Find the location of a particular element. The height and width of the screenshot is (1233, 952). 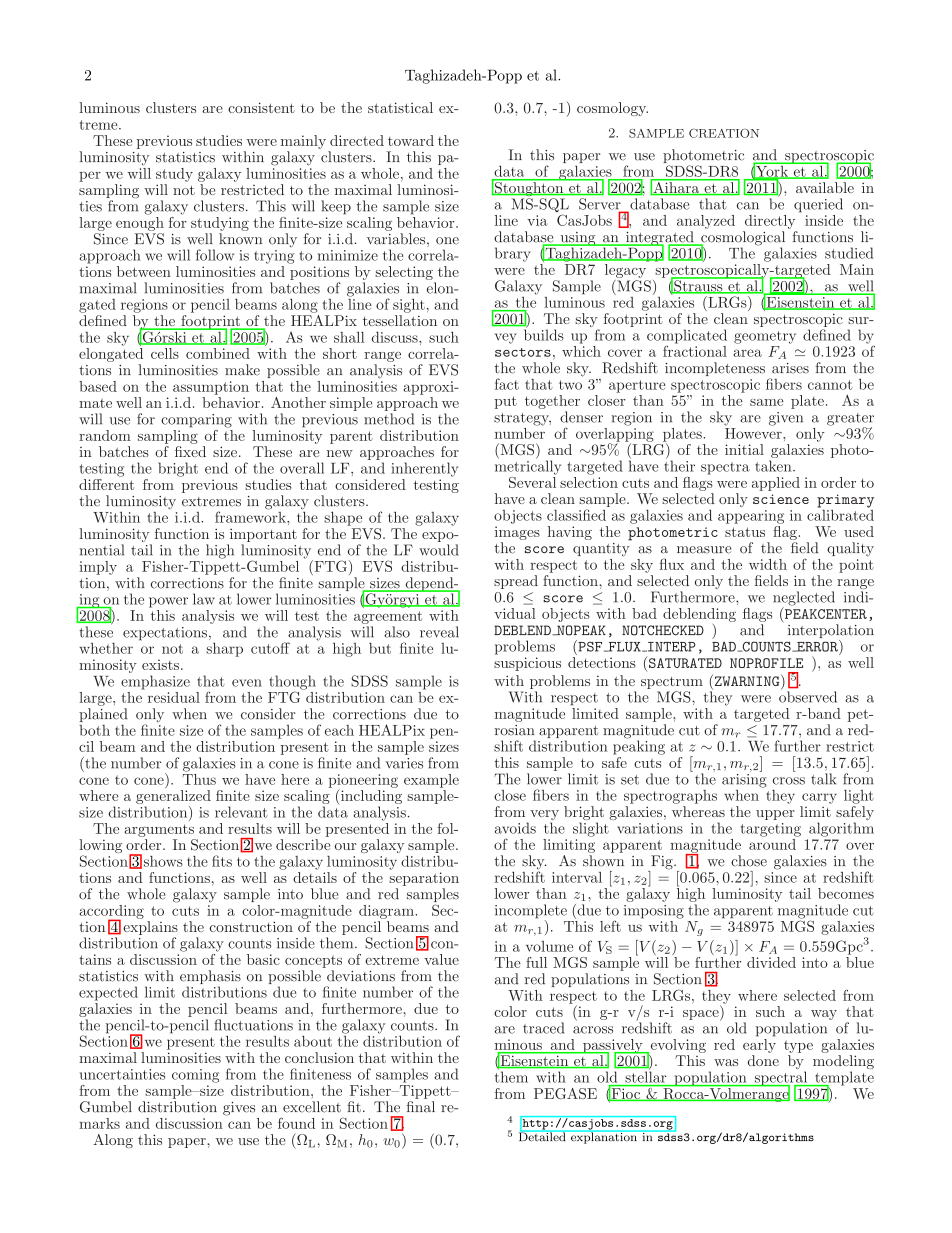

arises is located at coordinates (790, 368).
